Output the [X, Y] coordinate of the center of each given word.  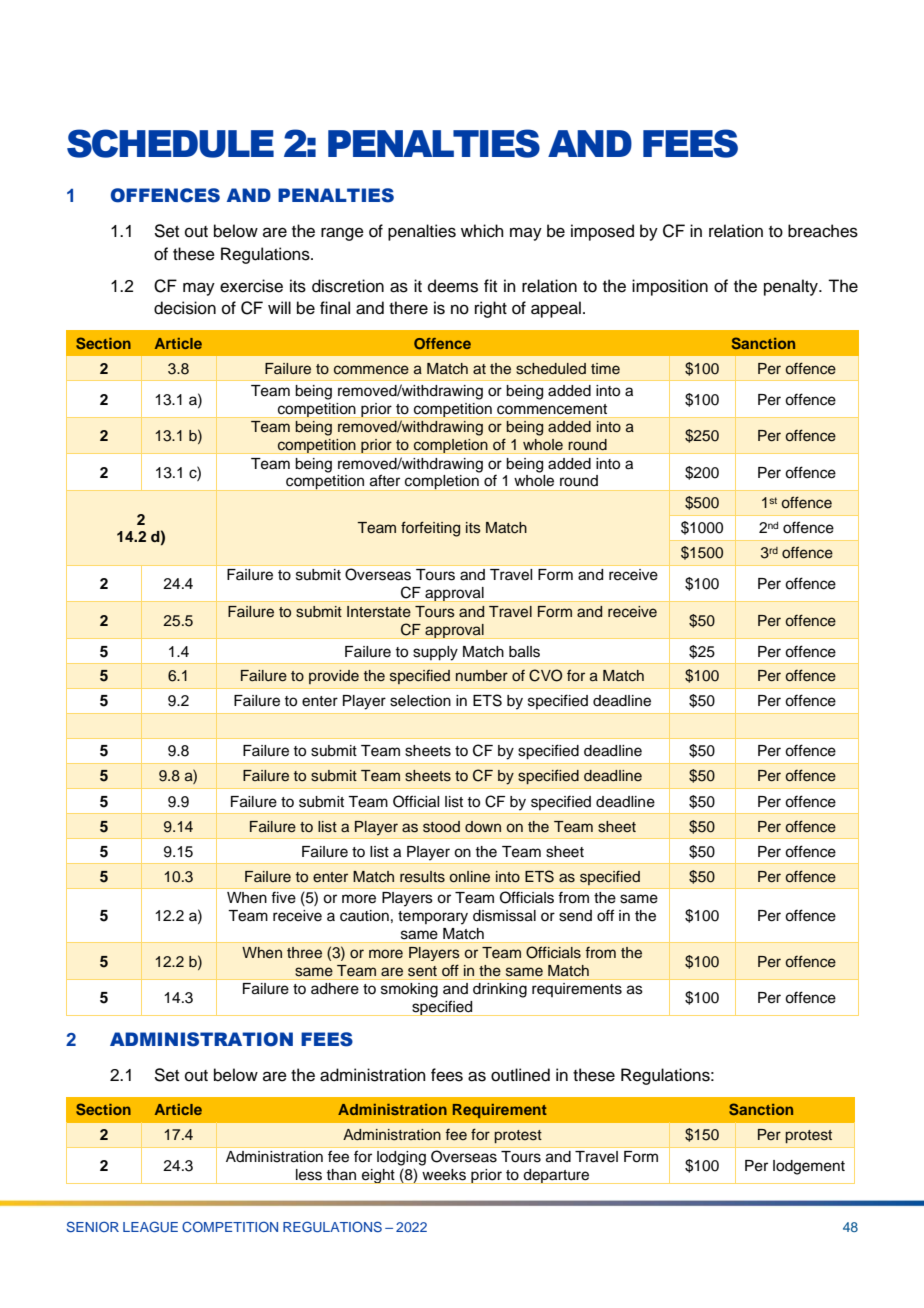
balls [524, 652]
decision [185, 308]
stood [441, 827]
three [304, 953]
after [385, 480]
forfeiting [430, 529]
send [575, 916]
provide [334, 677]
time [605, 368]
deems [453, 286]
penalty [792, 287]
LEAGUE [150, 1226]
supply [435, 653]
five [283, 897]
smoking [409, 990]
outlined [520, 1075]
